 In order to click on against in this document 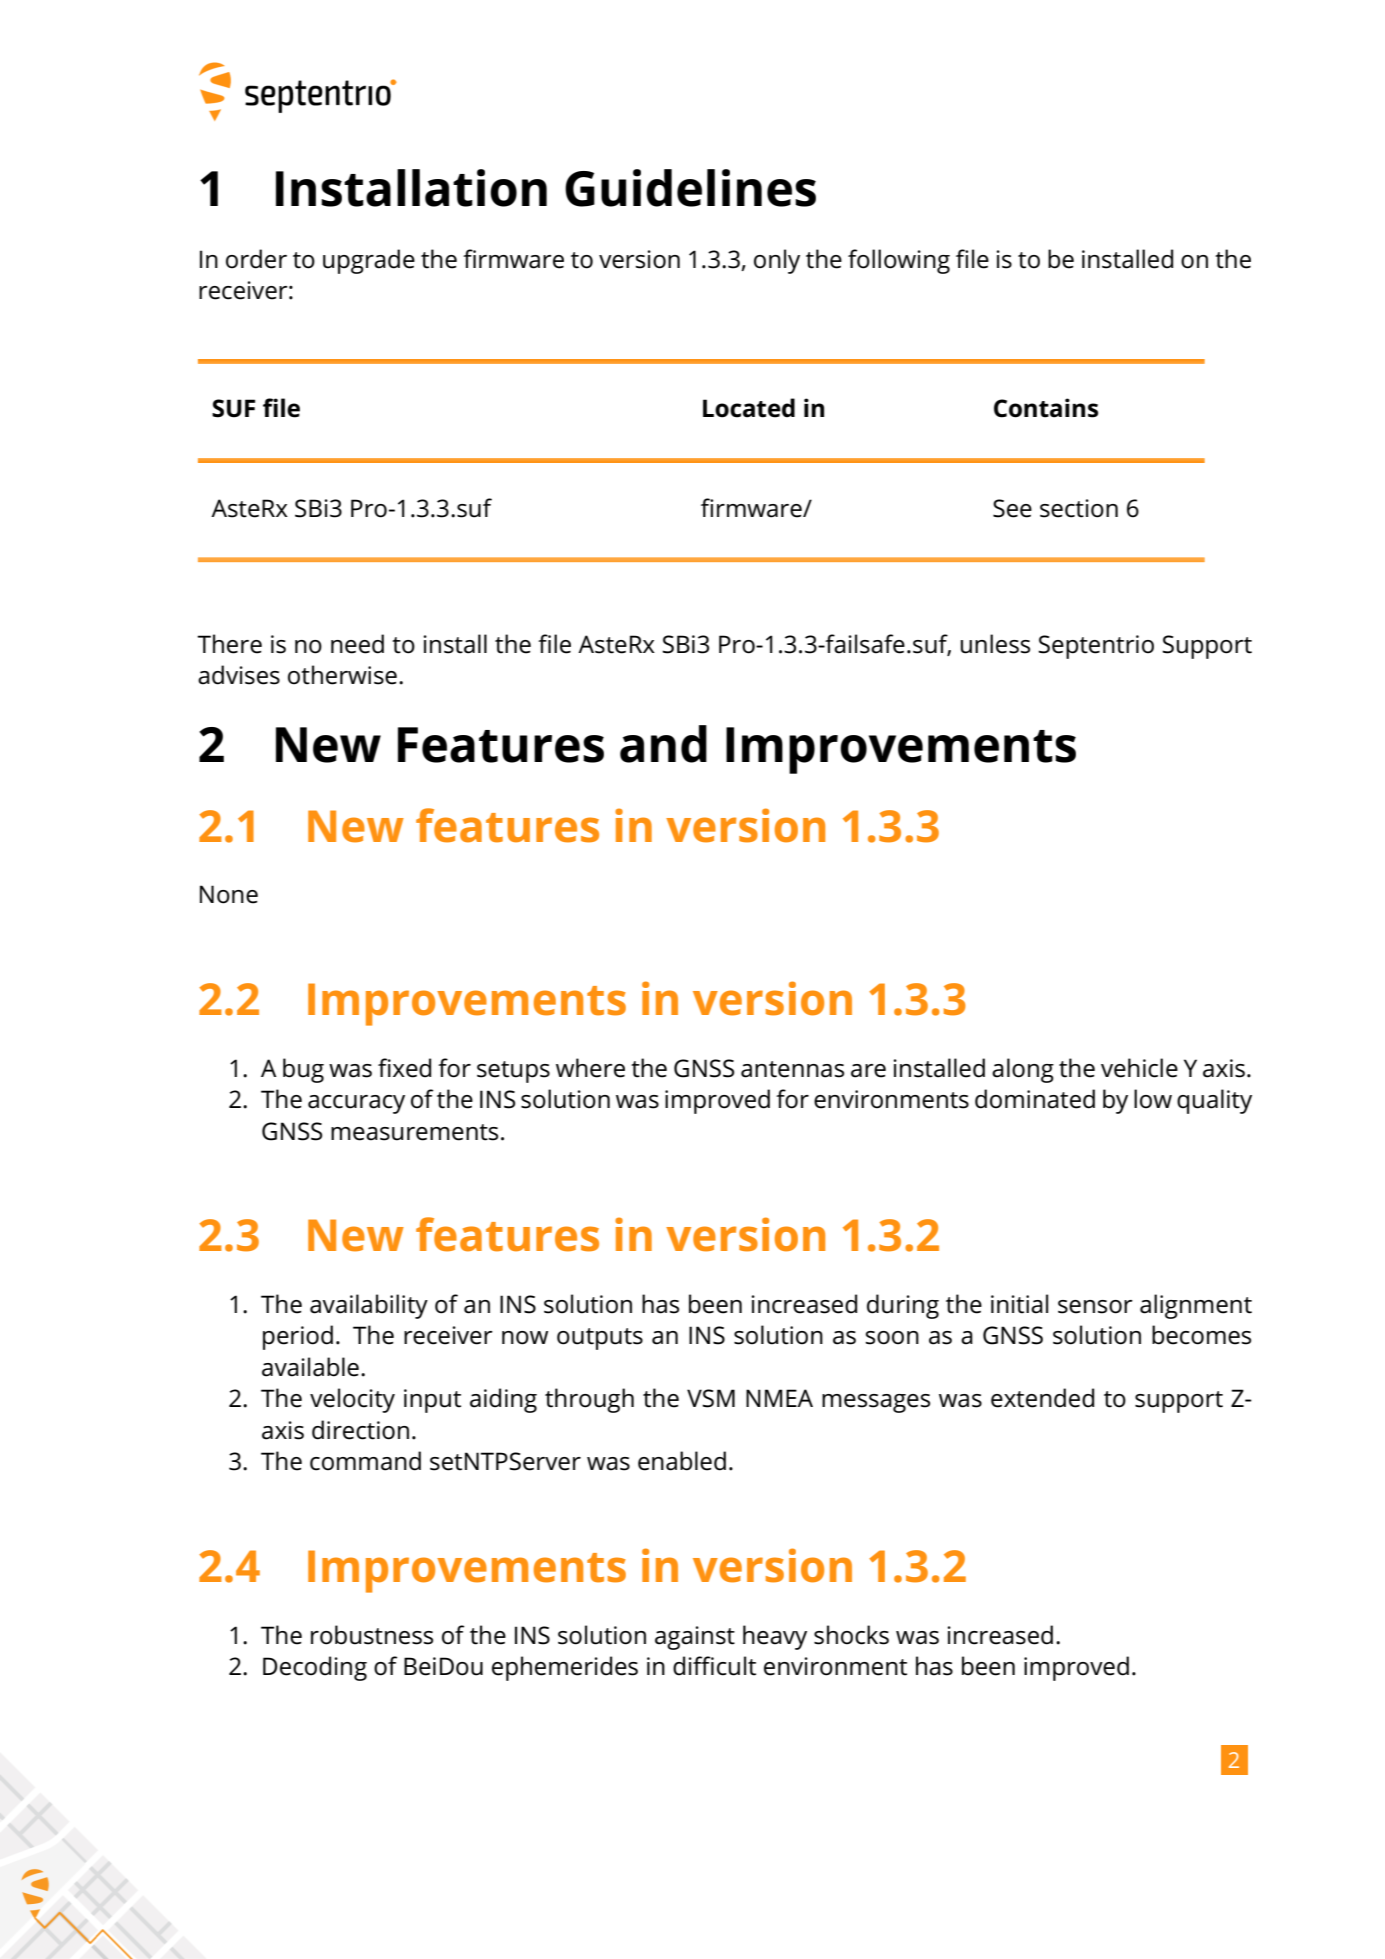, I will do `click(695, 1638)`.
